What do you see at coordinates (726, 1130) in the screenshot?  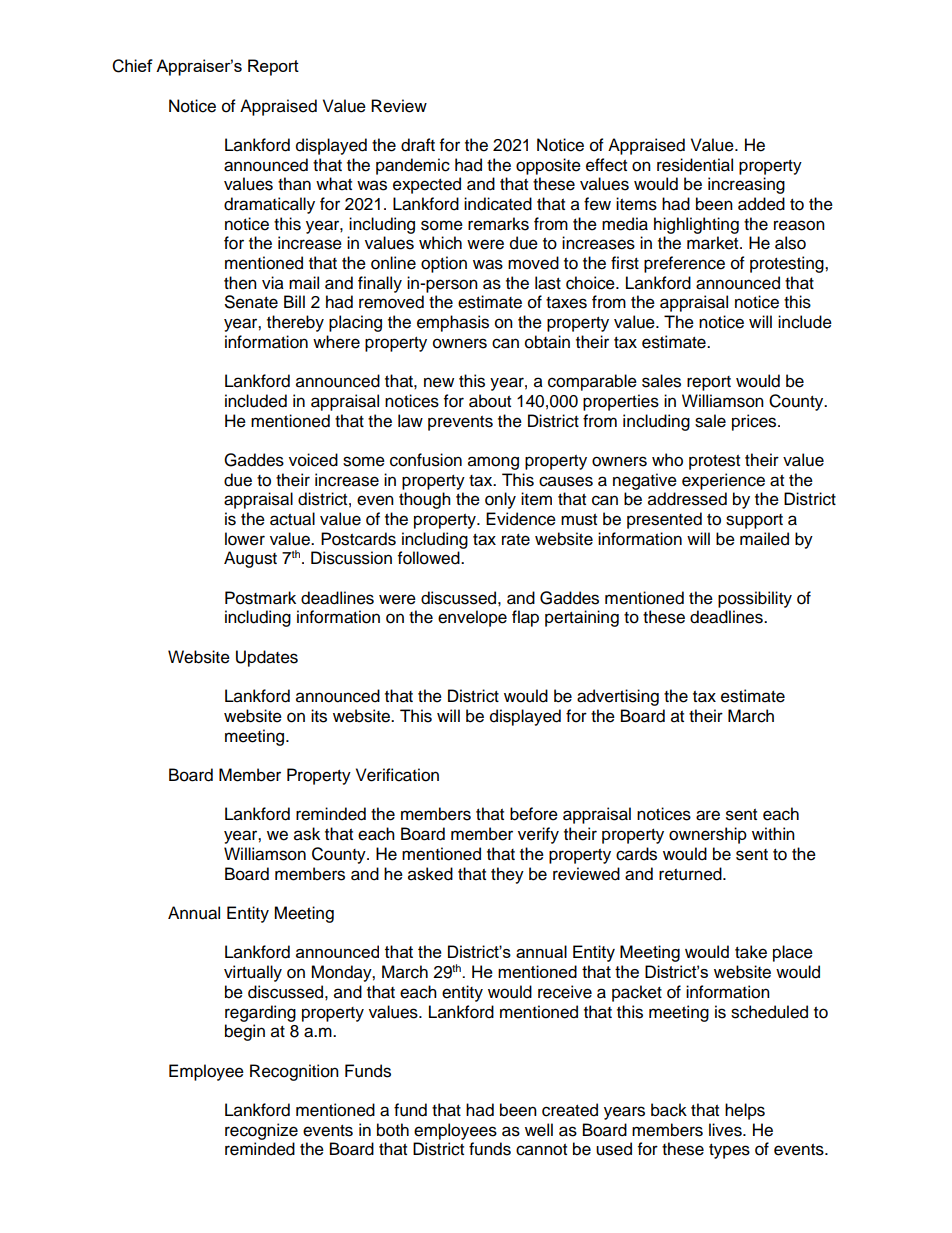 I see `lives` at bounding box center [726, 1130].
